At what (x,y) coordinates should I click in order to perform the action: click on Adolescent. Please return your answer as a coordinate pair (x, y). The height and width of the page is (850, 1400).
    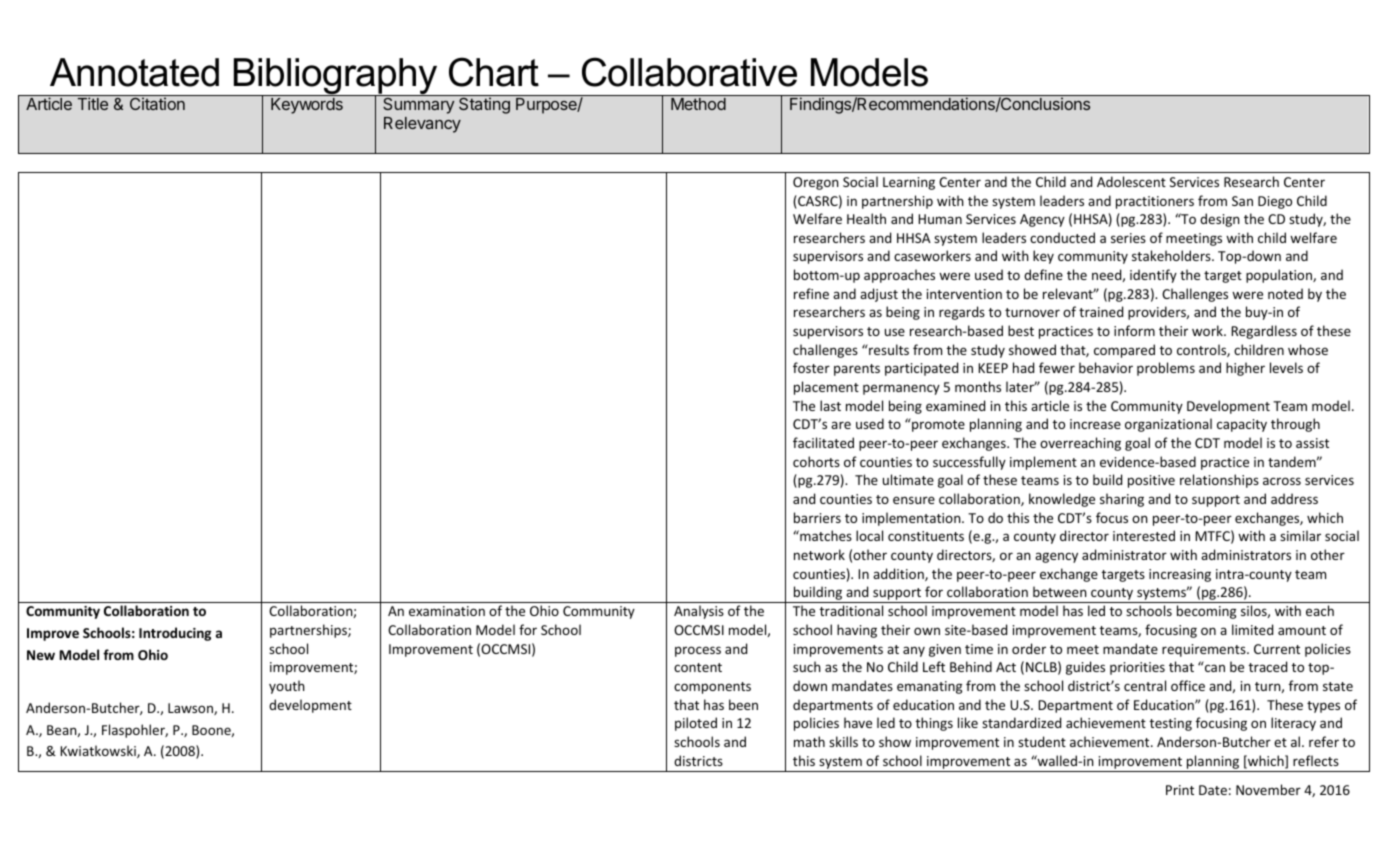
    Looking at the image, I should click on (1131, 181).
